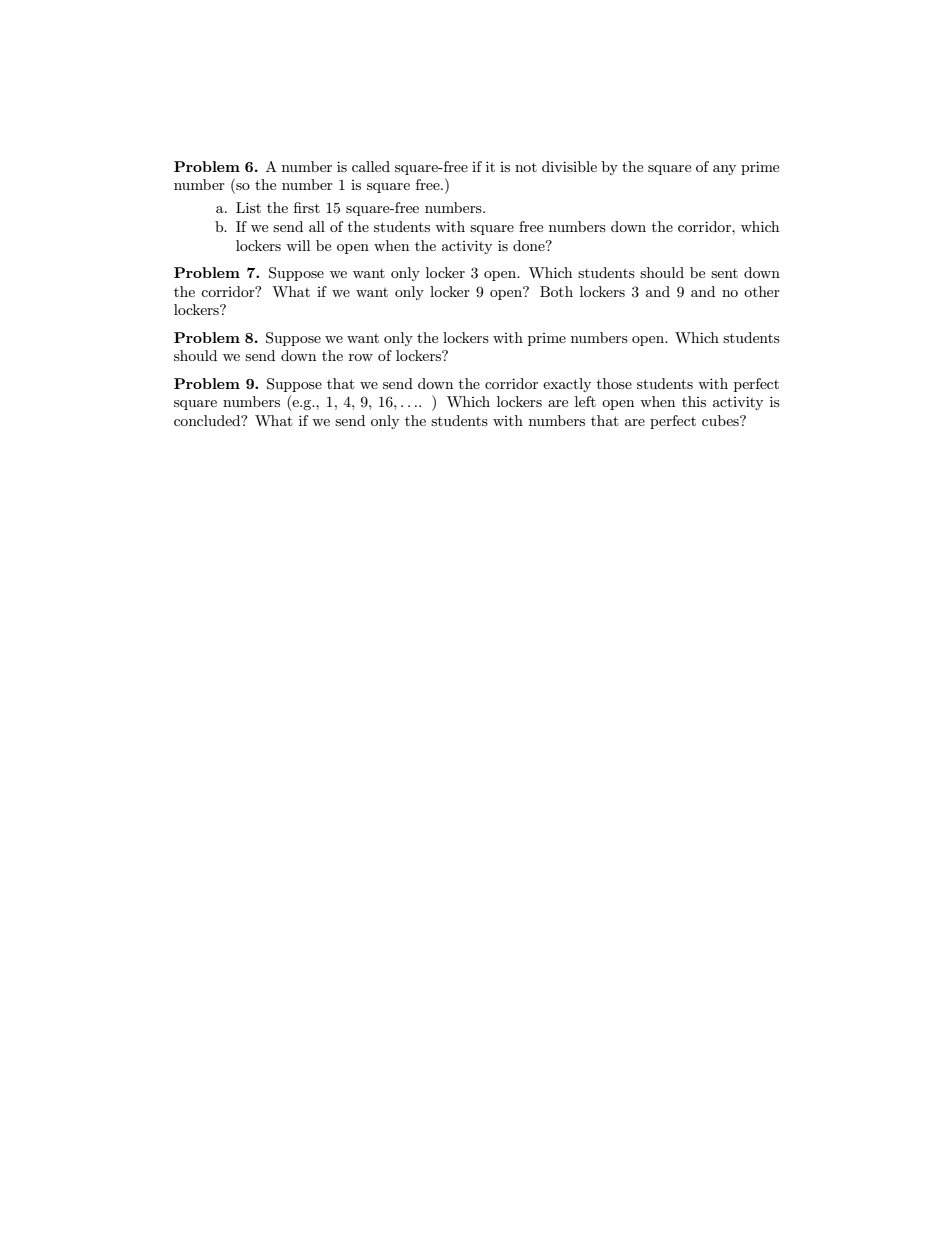 This image has width=952, height=1233. What do you see at coordinates (762, 291) in the image?
I see `other` at bounding box center [762, 291].
